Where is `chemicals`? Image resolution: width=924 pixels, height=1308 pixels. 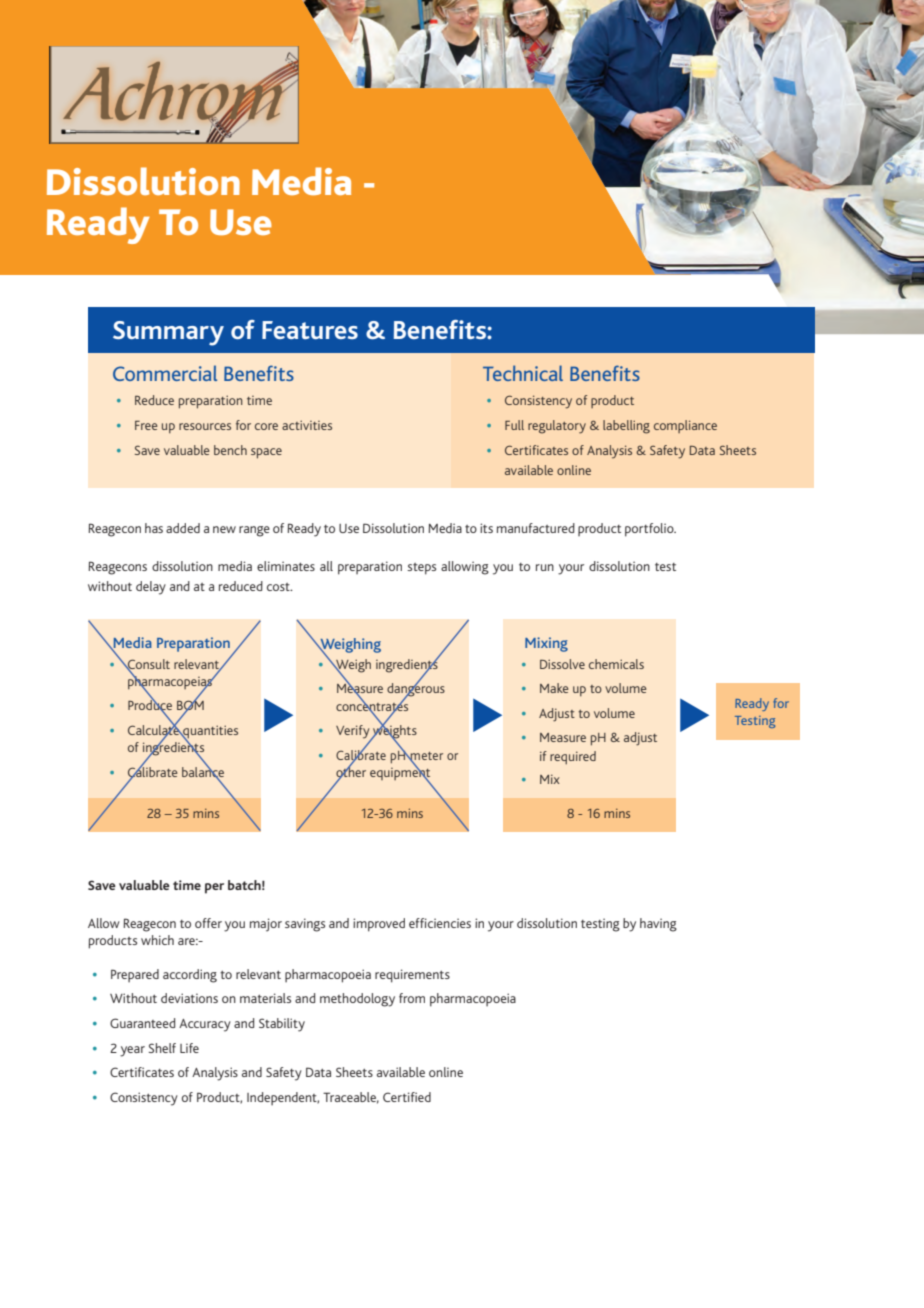 chemicals is located at coordinates (616, 664).
